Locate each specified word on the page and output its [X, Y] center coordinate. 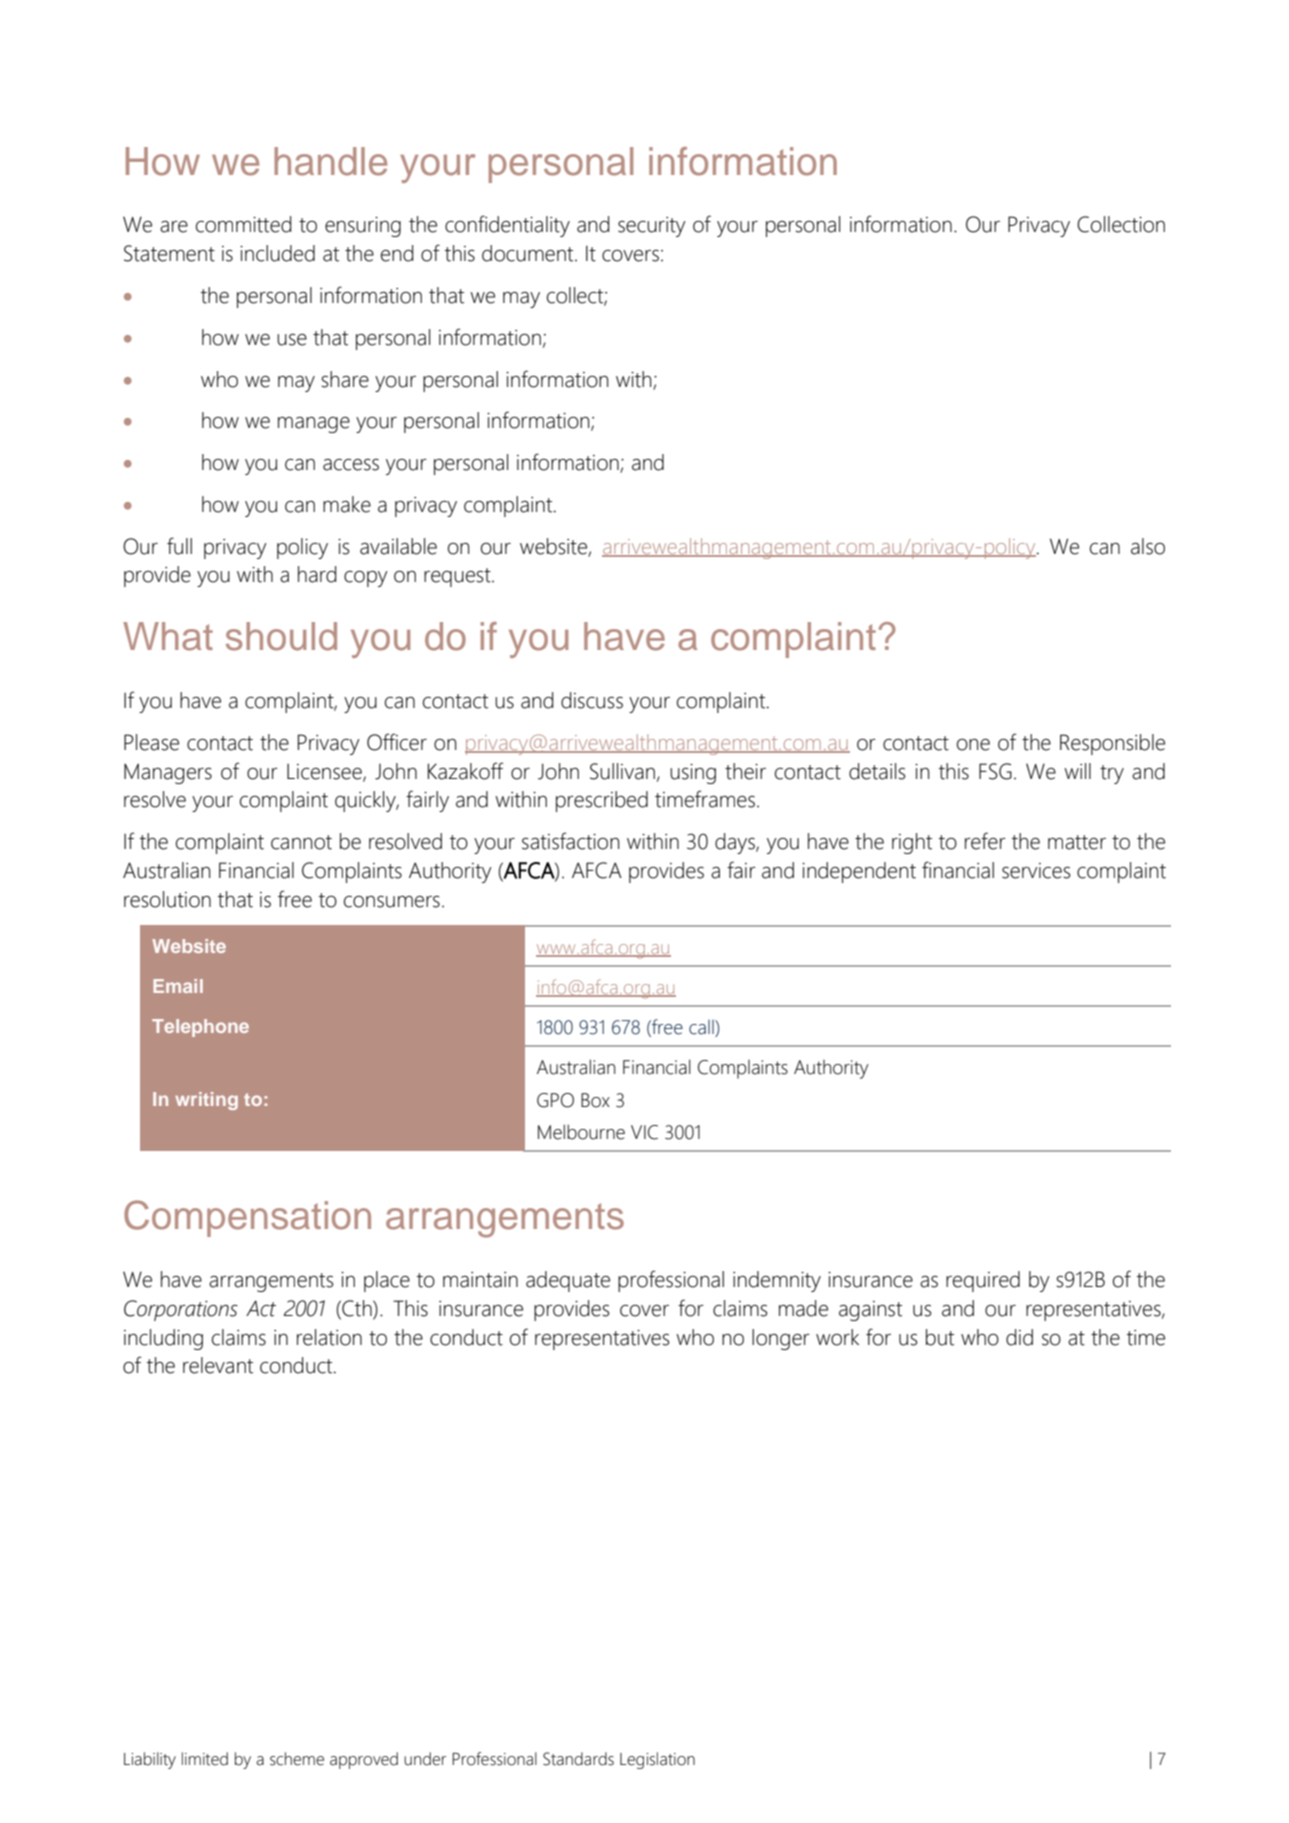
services [1036, 871]
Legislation [657, 1760]
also [1148, 546]
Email [178, 986]
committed [244, 224]
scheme [297, 1759]
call [702, 1028]
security [652, 227]
